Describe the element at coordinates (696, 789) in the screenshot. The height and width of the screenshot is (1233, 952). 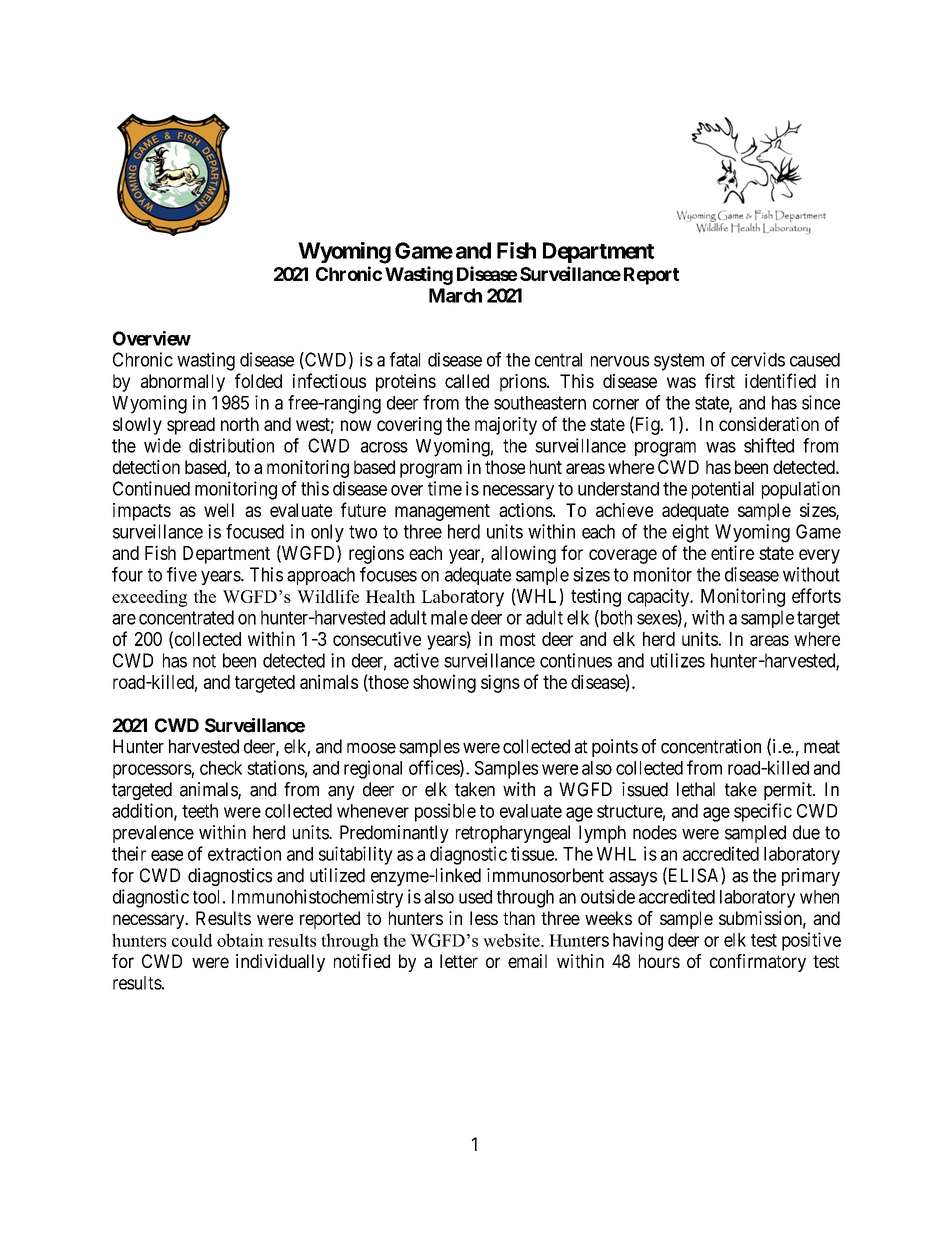
I see `lethal` at that location.
